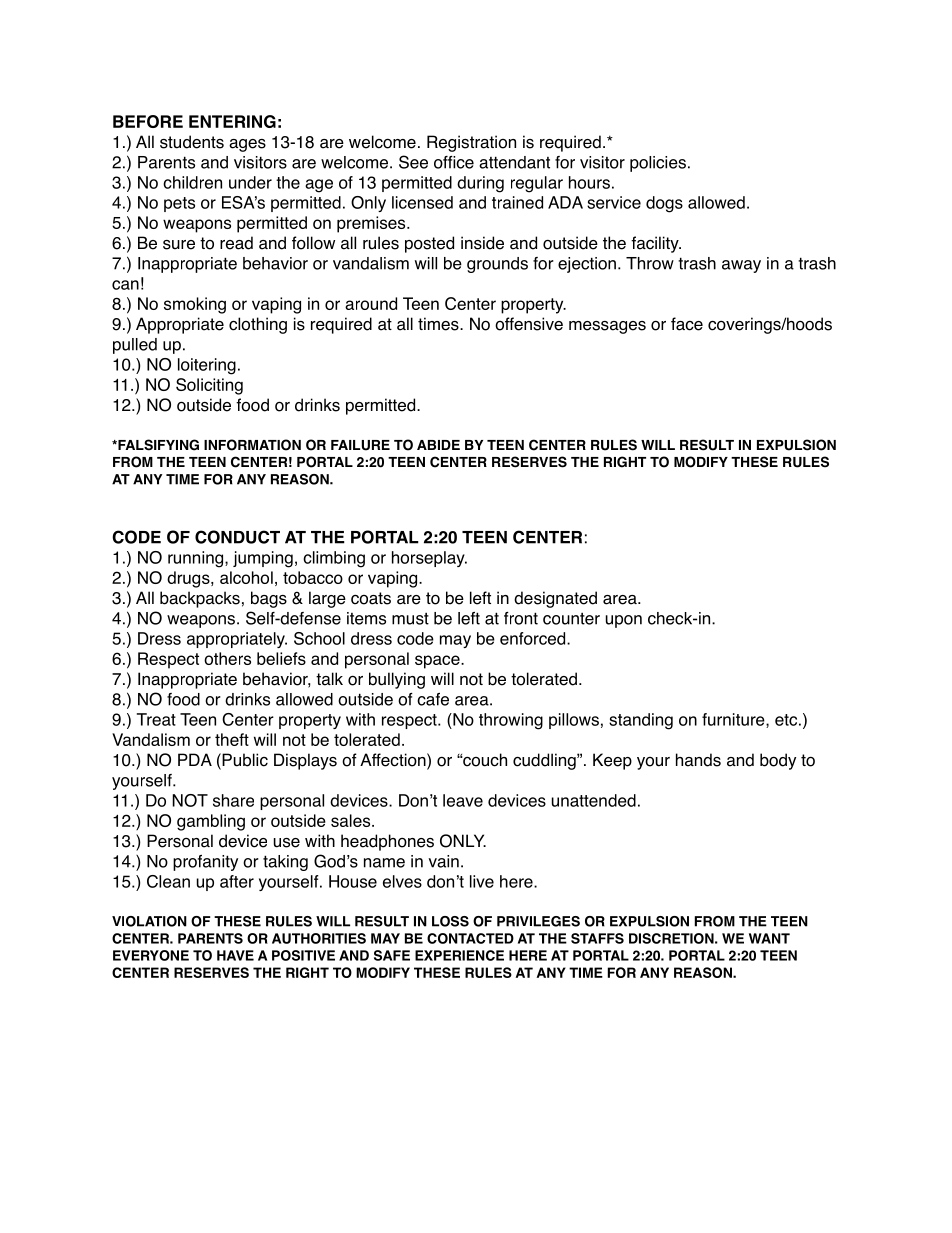 The width and height of the screenshot is (952, 1233). What do you see at coordinates (734, 720) in the screenshot?
I see `furniture` at bounding box center [734, 720].
